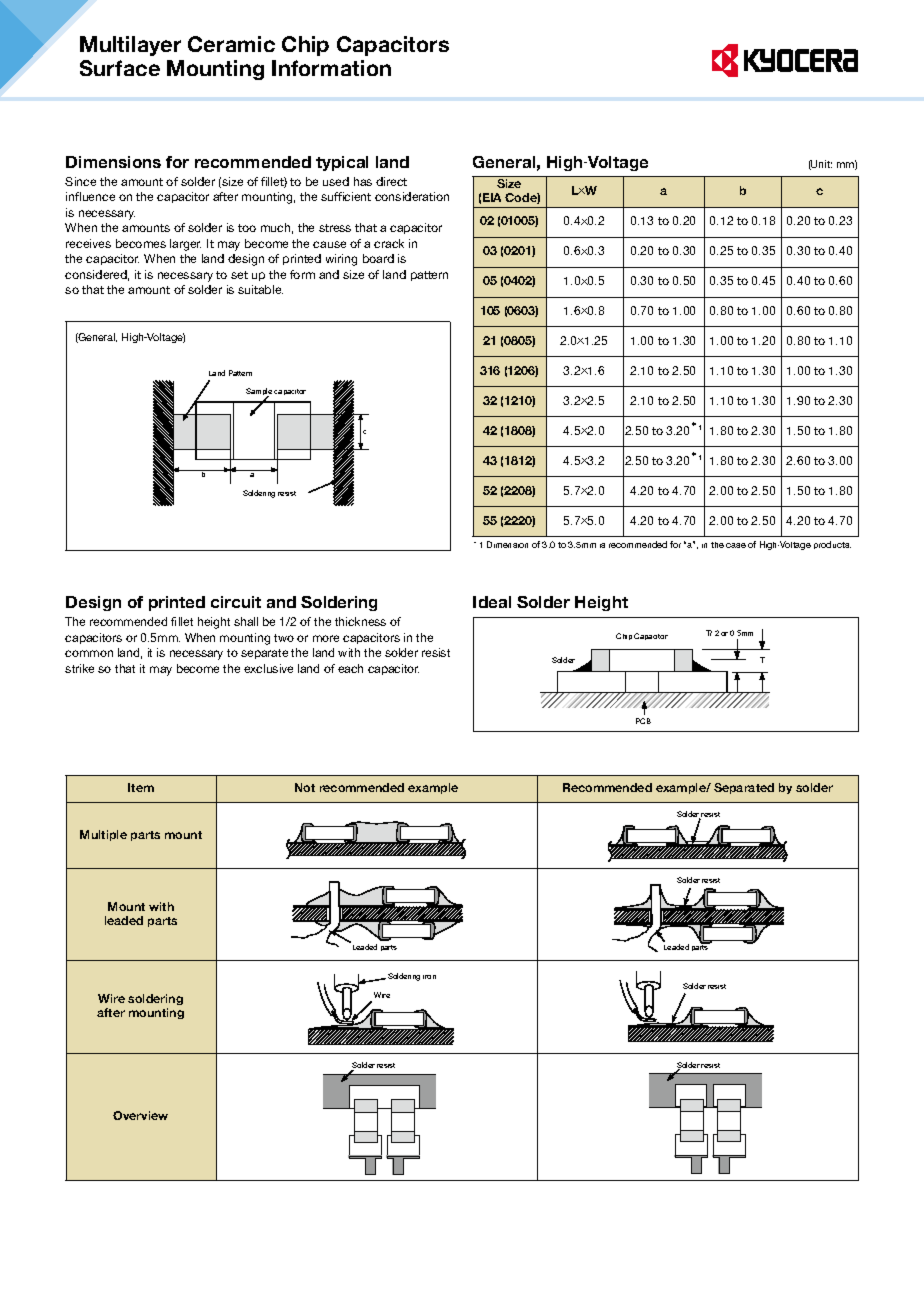 The image size is (924, 1308). I want to click on PCB, so click(643, 721).
